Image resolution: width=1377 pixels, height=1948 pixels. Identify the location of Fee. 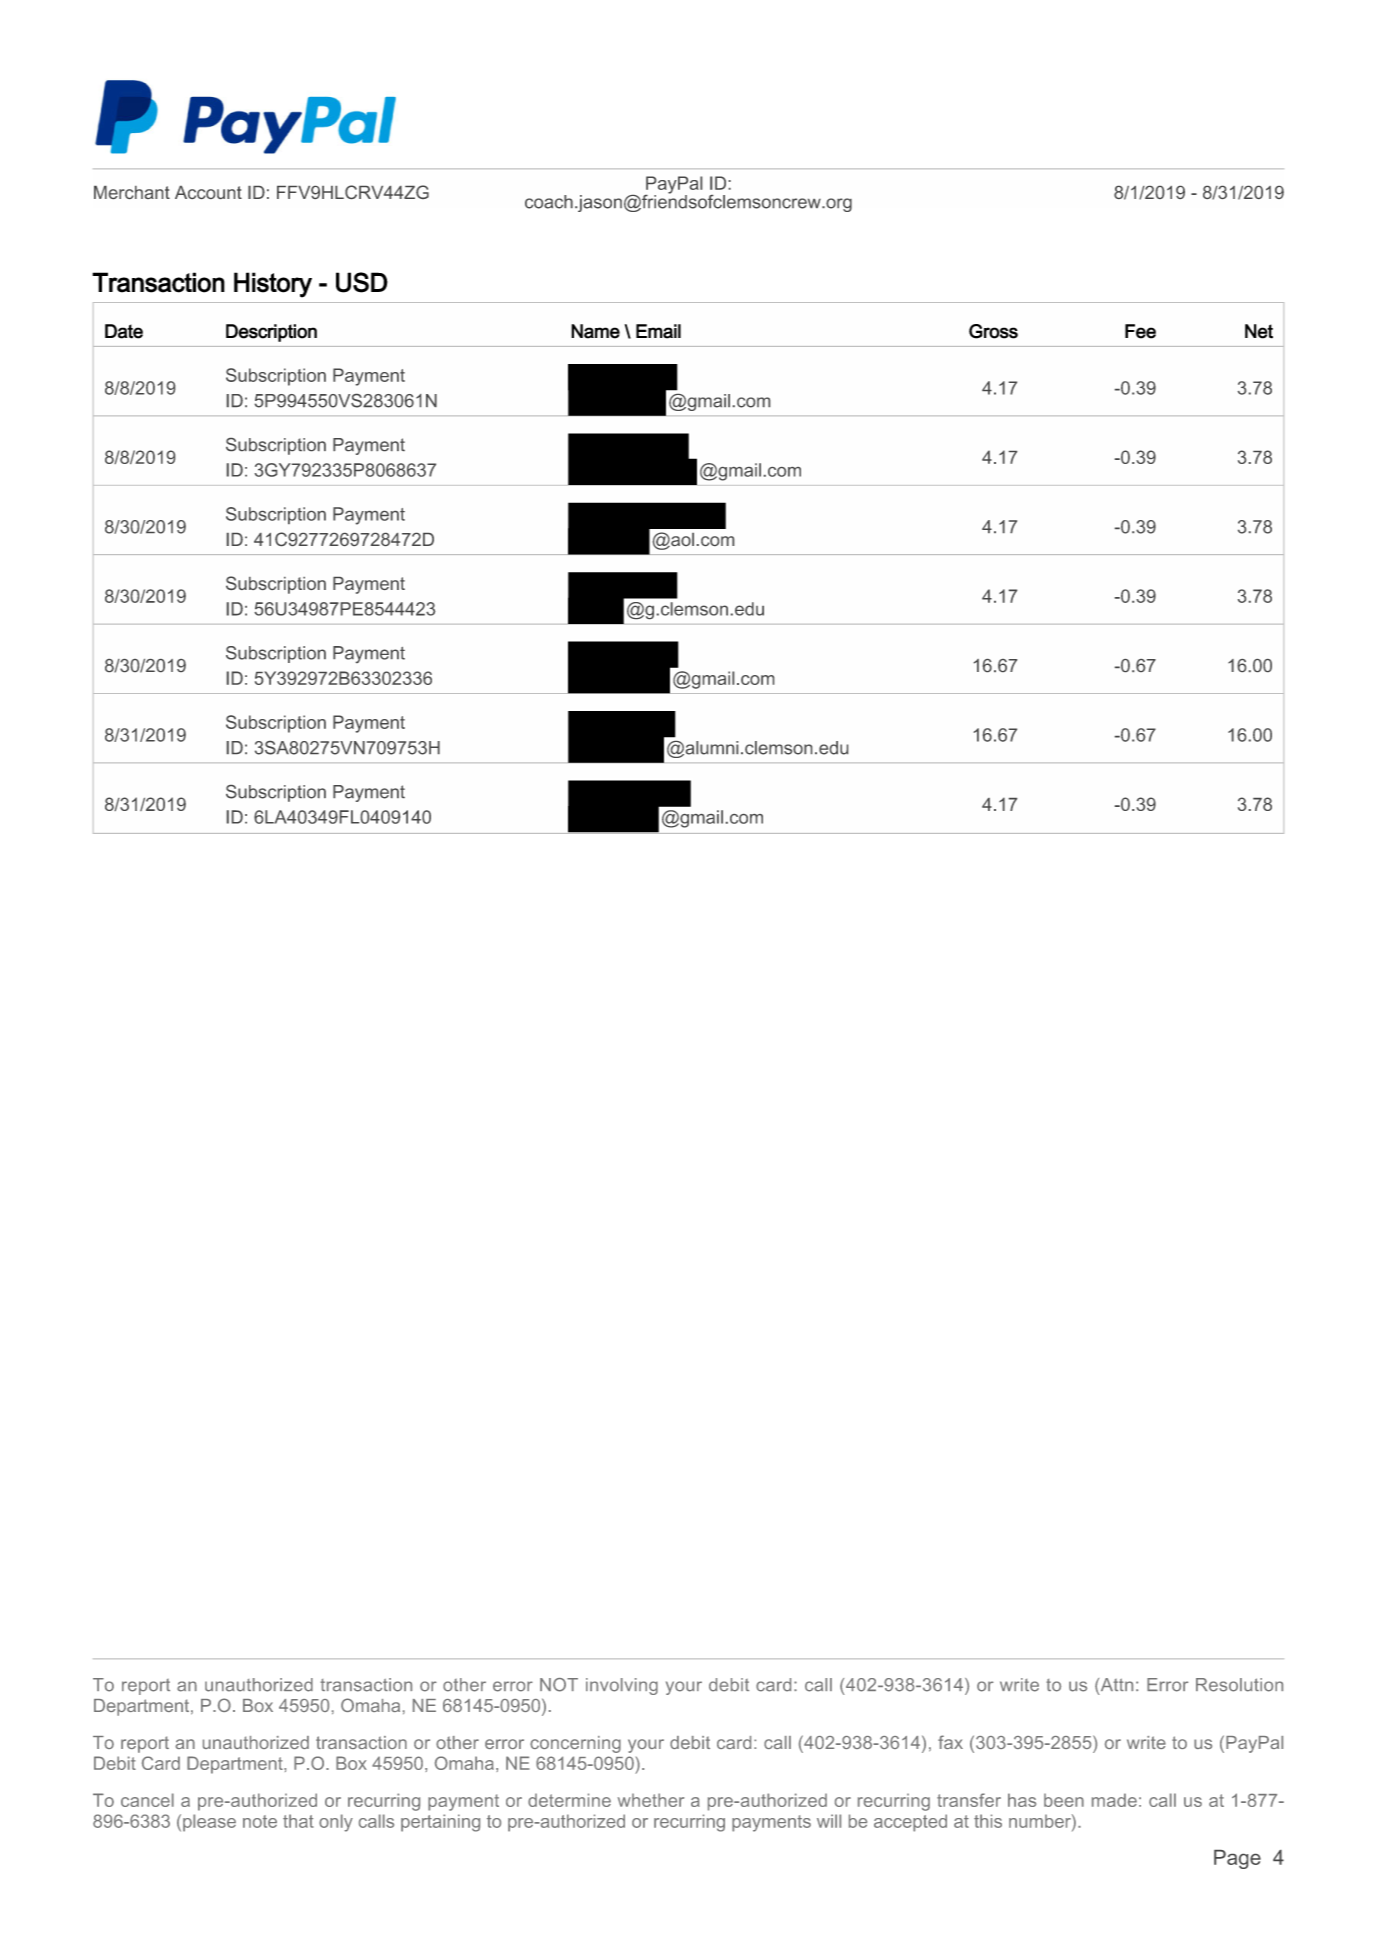
(1140, 331).
